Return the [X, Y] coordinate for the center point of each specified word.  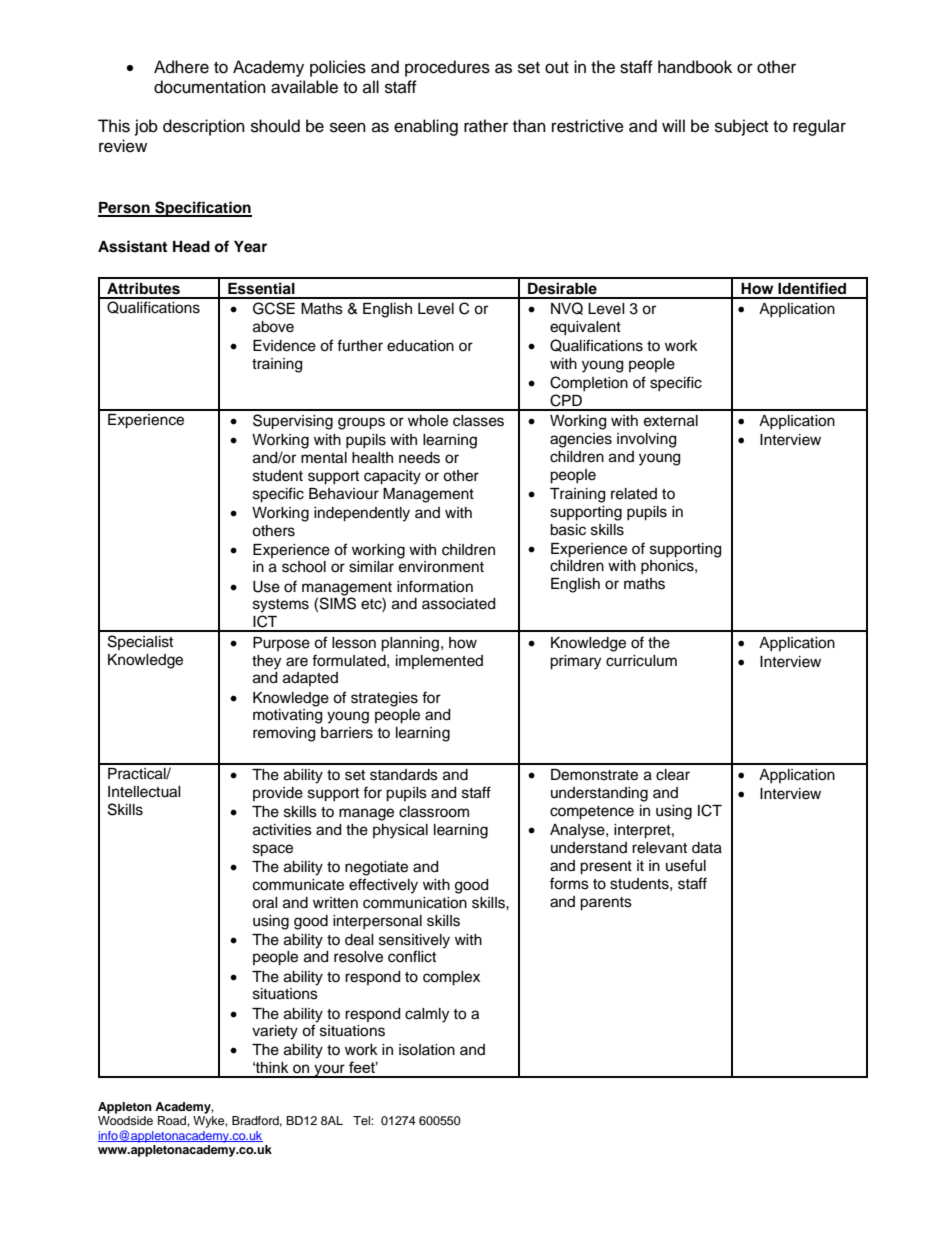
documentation [210, 87]
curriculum [641, 661]
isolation [427, 1050]
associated [458, 604]
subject [741, 127]
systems [281, 606]
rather [486, 126]
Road [173, 1120]
